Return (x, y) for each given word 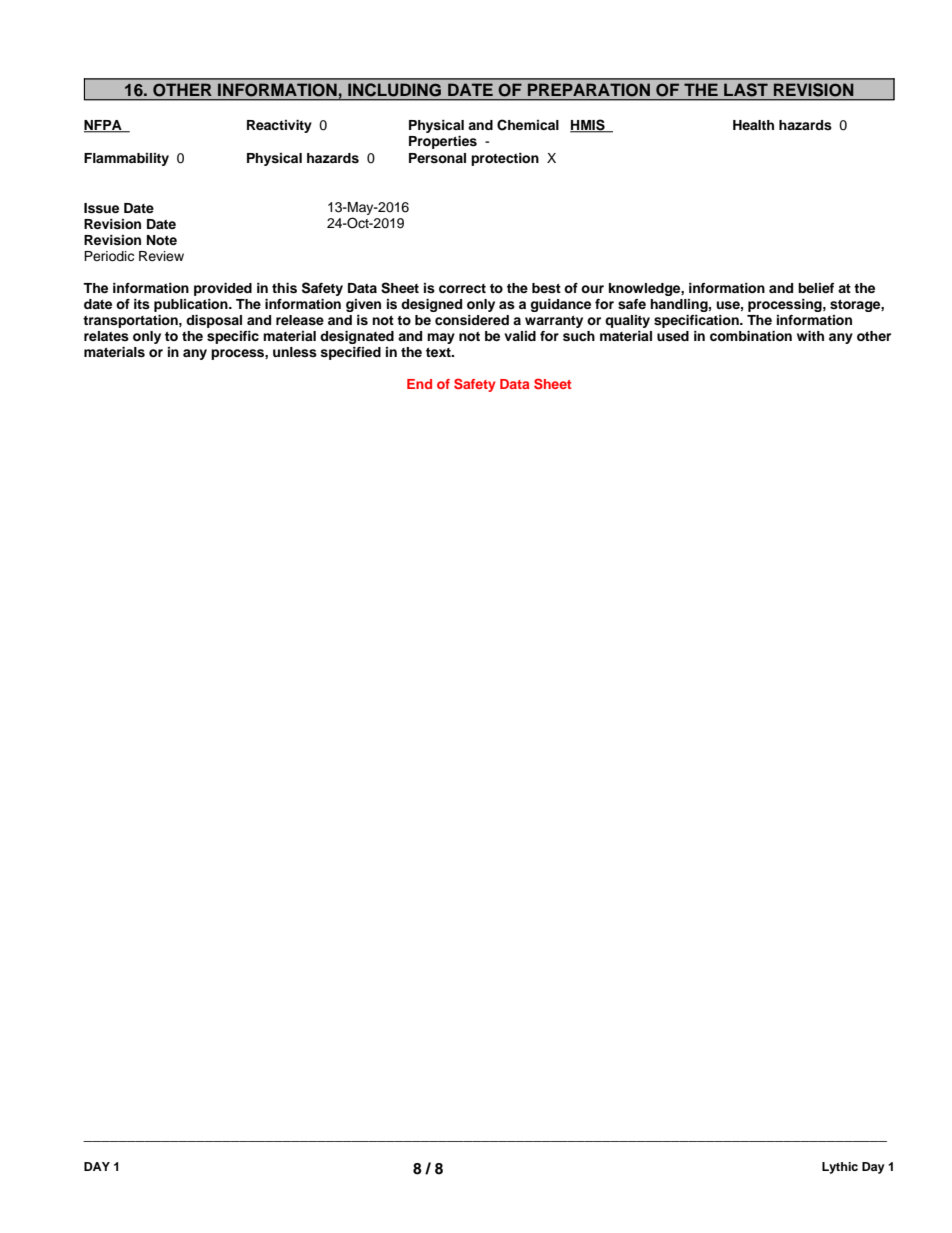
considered (472, 320)
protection (505, 159)
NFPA (104, 126)
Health (753, 125)
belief (816, 288)
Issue (101, 208)
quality (627, 321)
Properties (443, 142)
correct (462, 288)
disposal (214, 321)
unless (295, 352)
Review (161, 256)
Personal (437, 158)
